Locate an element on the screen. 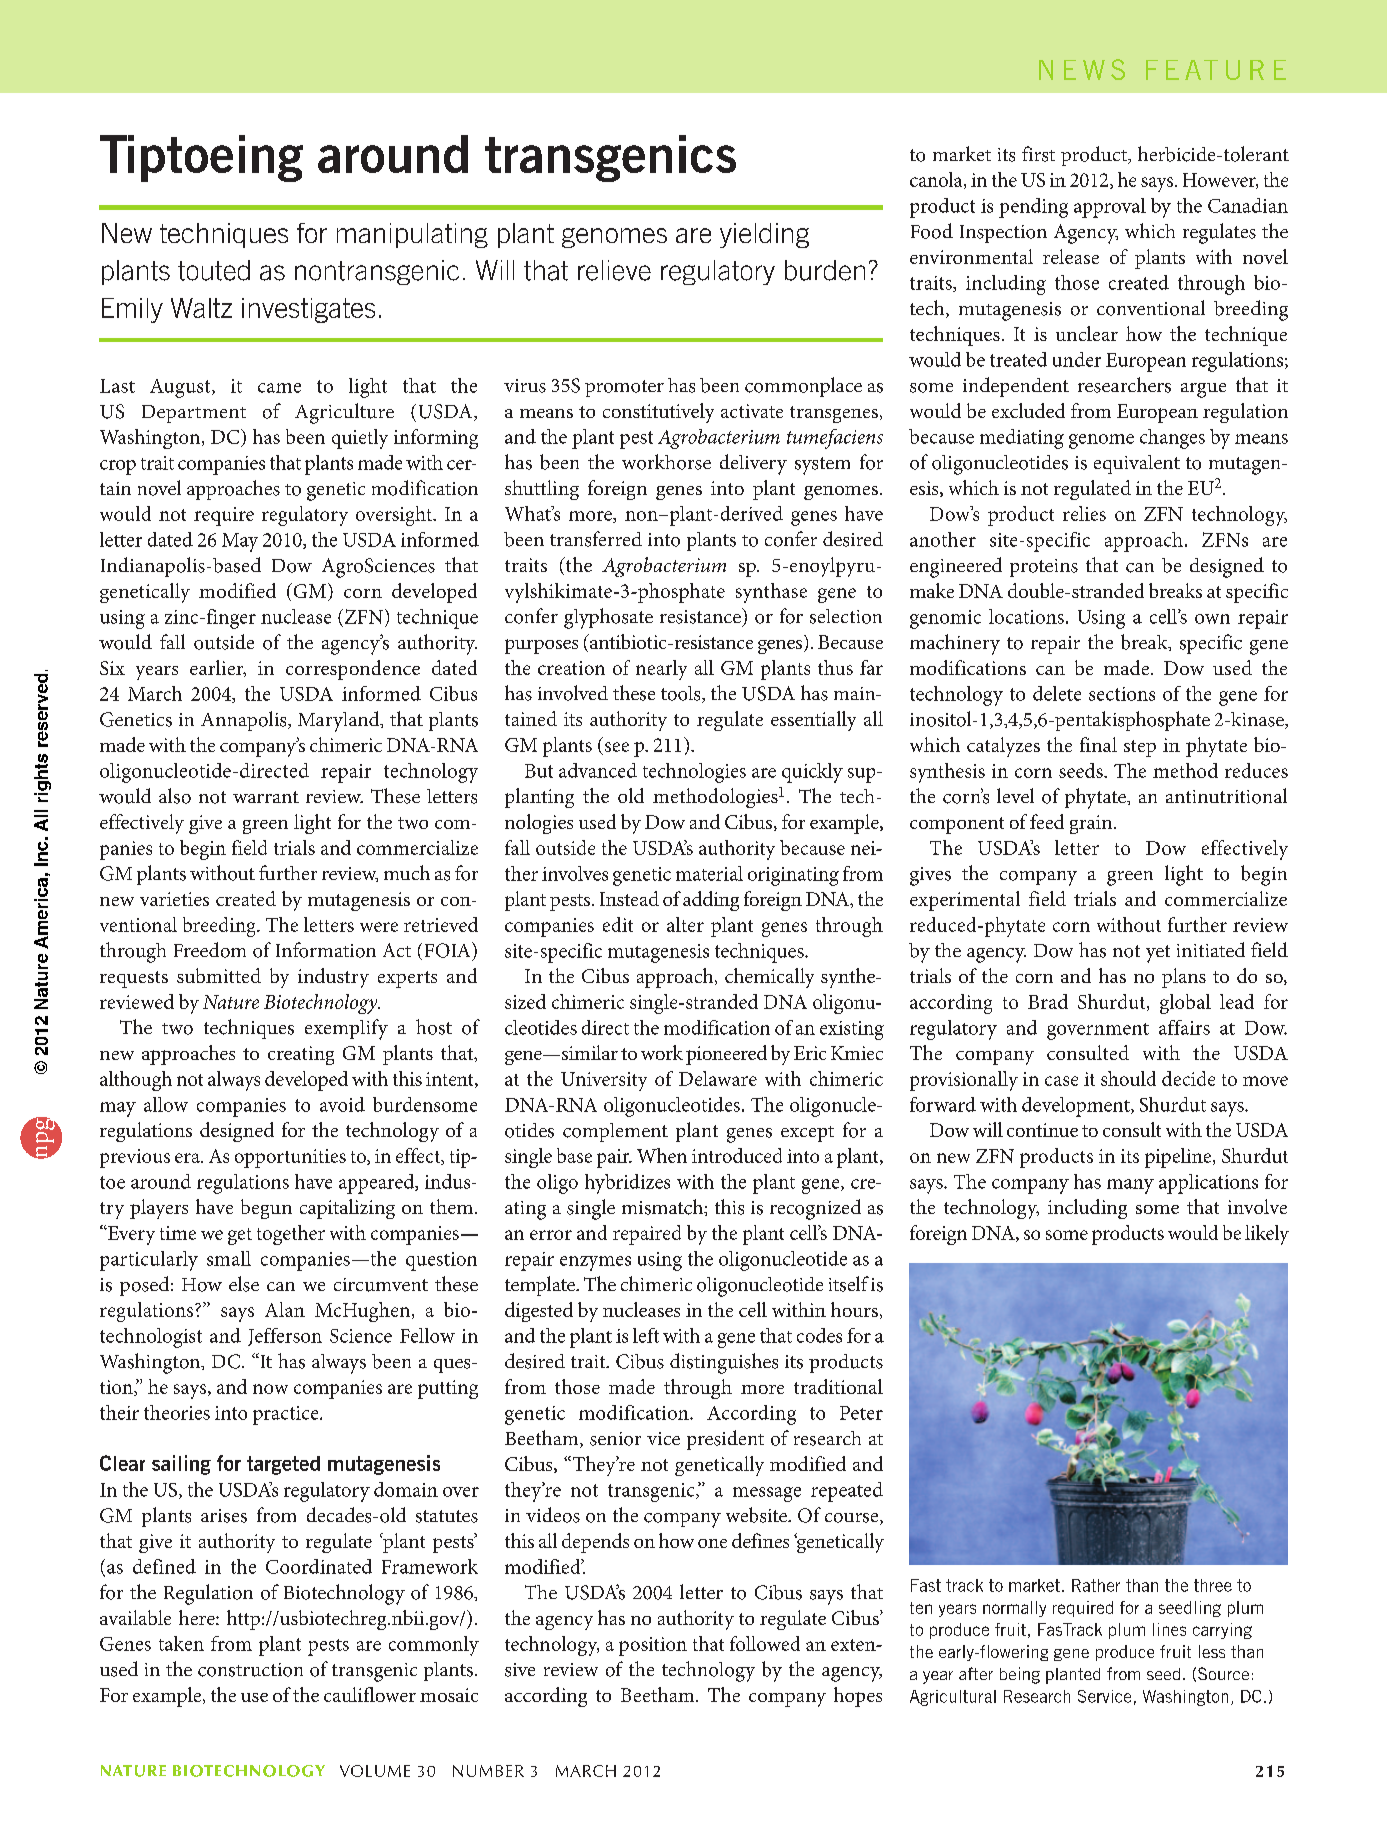  yielding is located at coordinates (764, 235).
